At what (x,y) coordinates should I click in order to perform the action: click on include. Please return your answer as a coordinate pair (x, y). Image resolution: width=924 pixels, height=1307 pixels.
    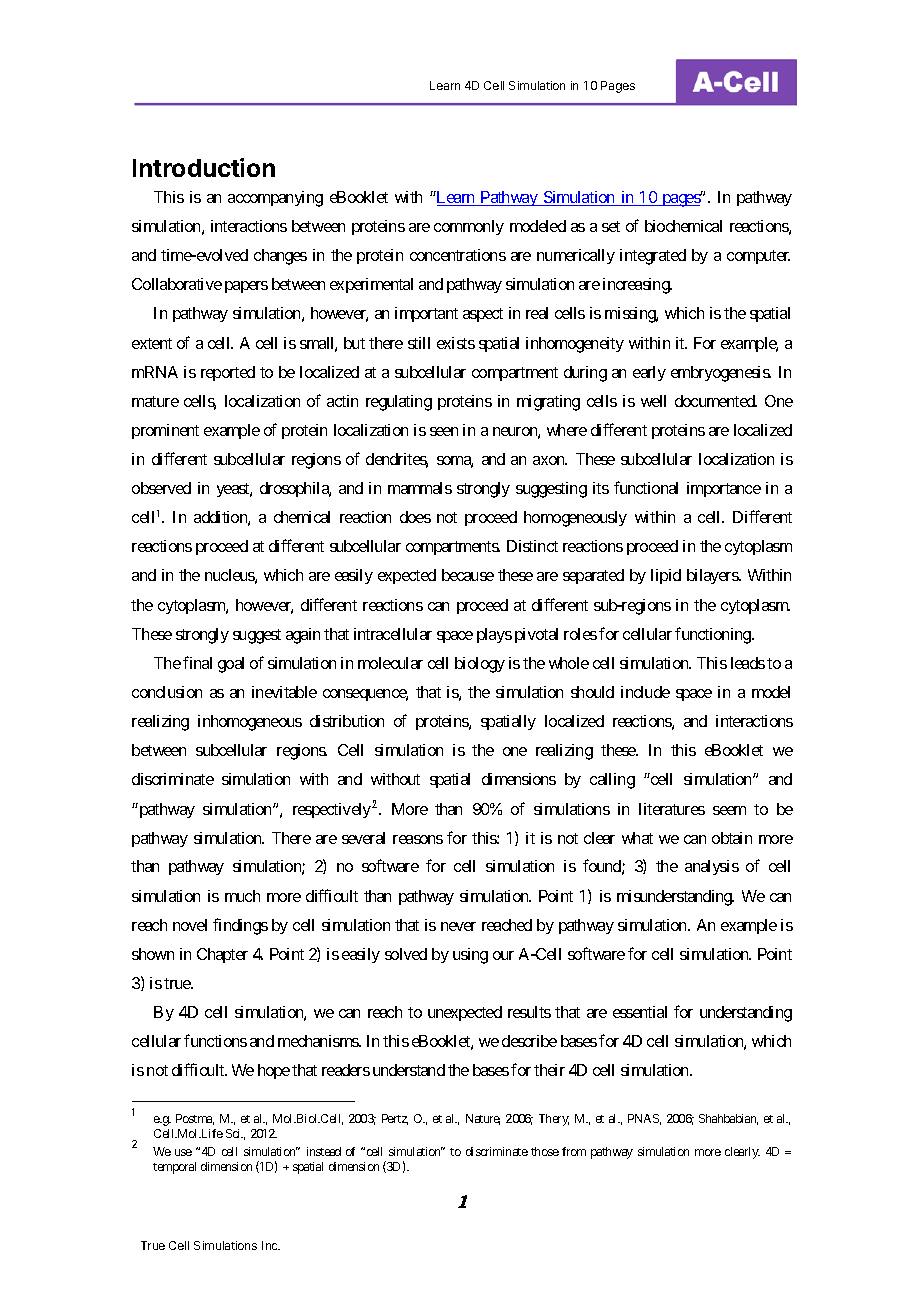
    Looking at the image, I should click on (645, 692).
